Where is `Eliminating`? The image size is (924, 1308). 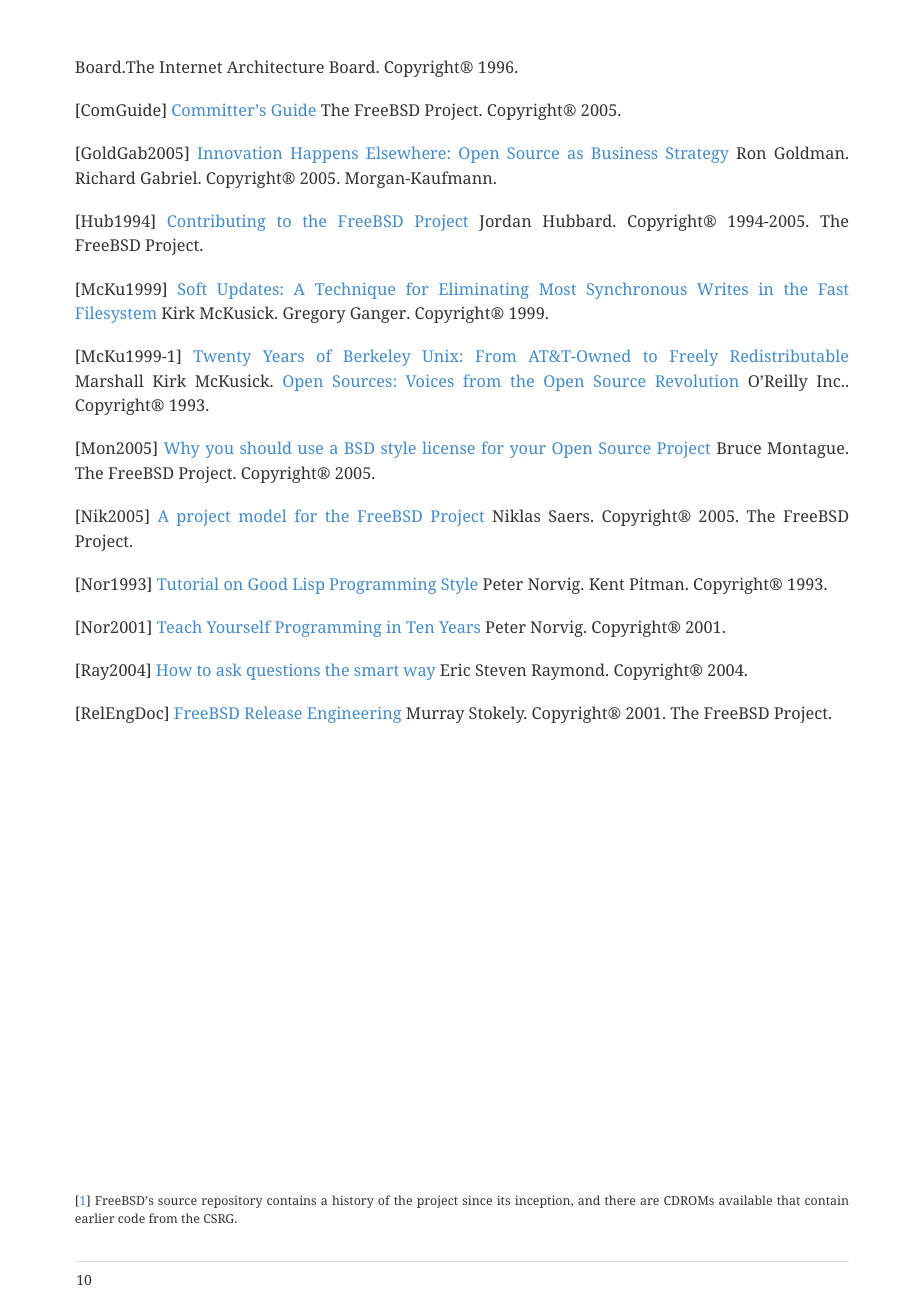 Eliminating is located at coordinates (484, 291).
